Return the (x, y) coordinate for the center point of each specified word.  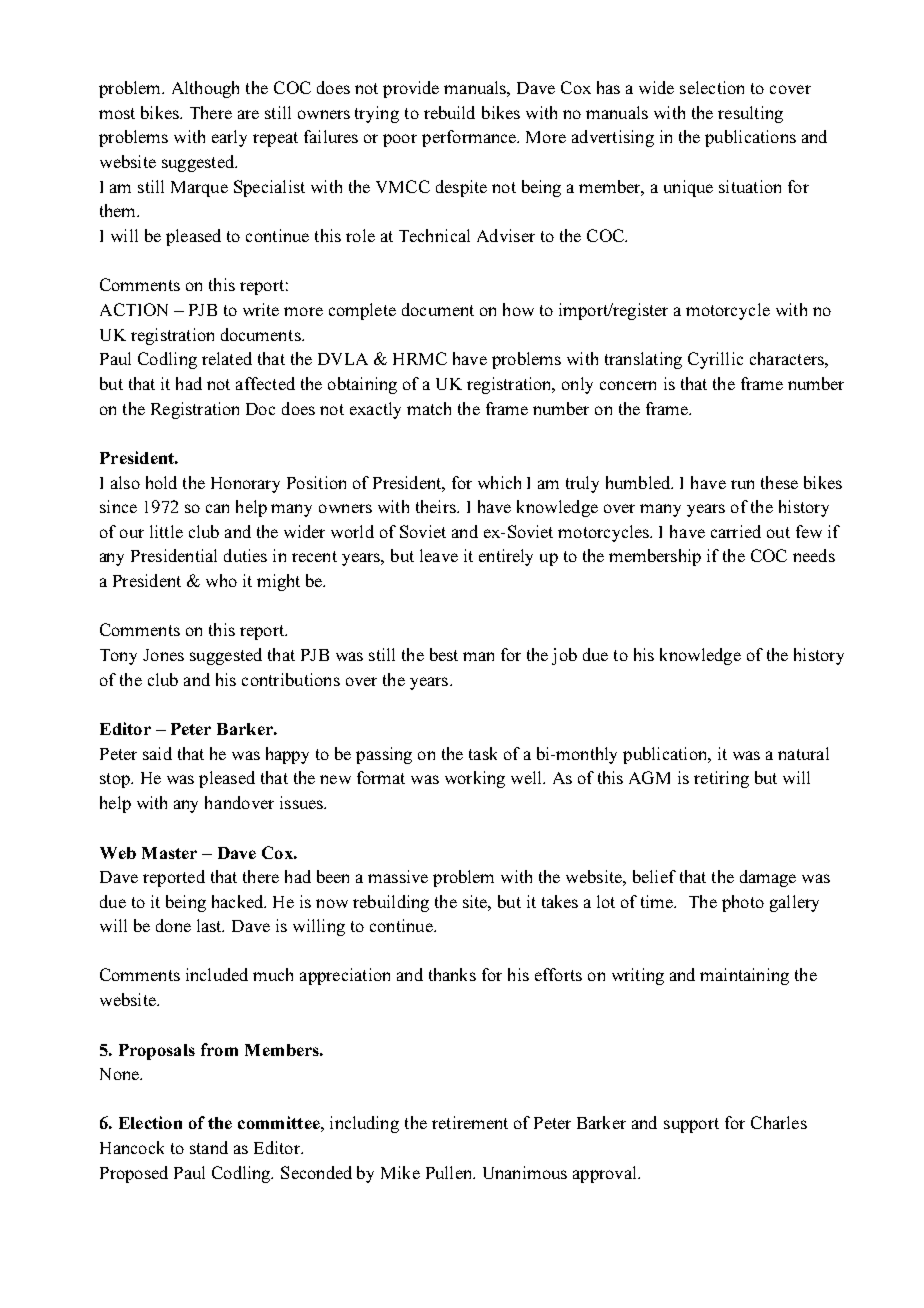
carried (736, 531)
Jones (163, 655)
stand (209, 1147)
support (691, 1125)
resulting (750, 114)
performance (470, 138)
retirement (470, 1122)
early (229, 138)
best (444, 654)
